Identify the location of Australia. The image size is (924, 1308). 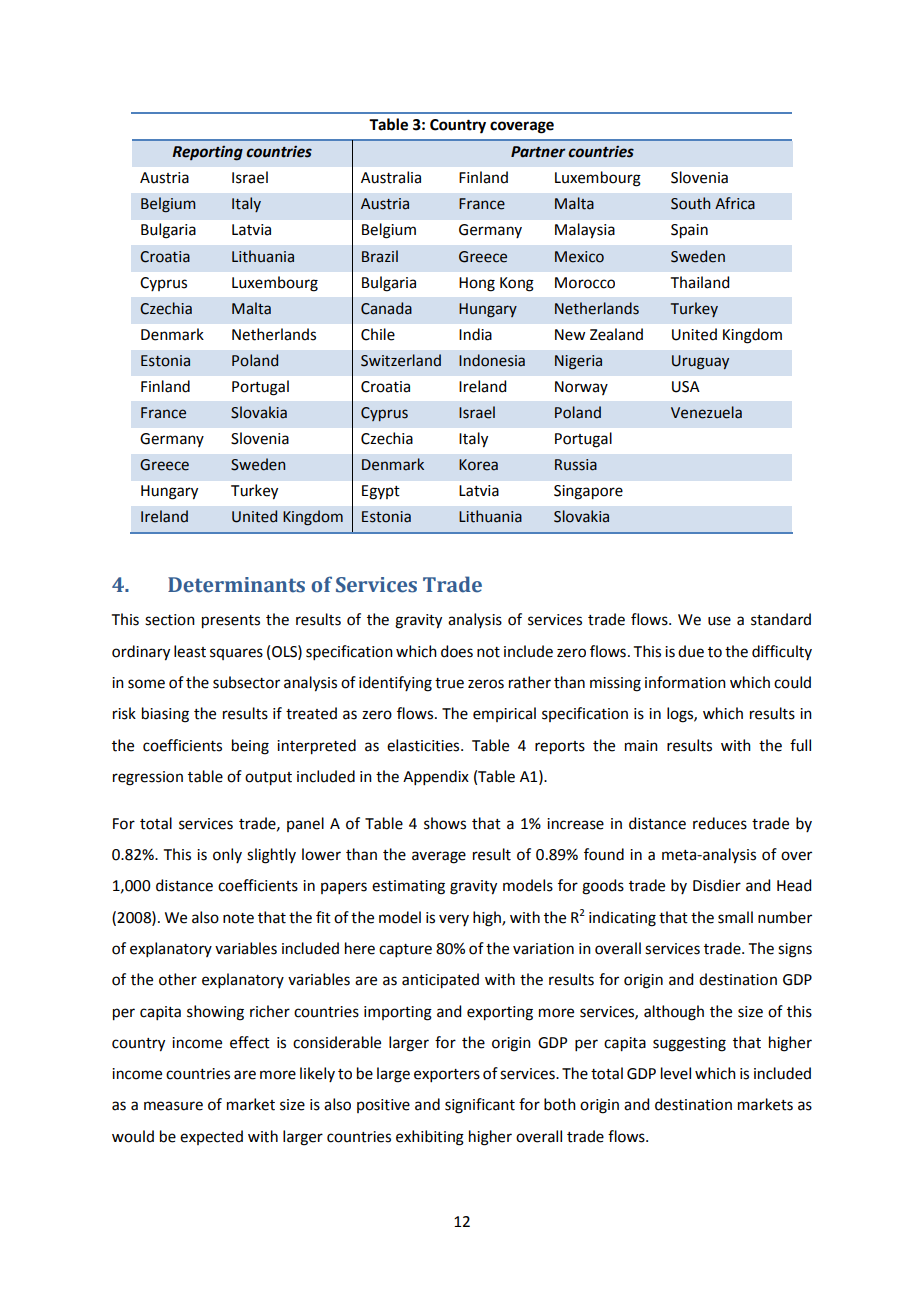
(391, 177).
